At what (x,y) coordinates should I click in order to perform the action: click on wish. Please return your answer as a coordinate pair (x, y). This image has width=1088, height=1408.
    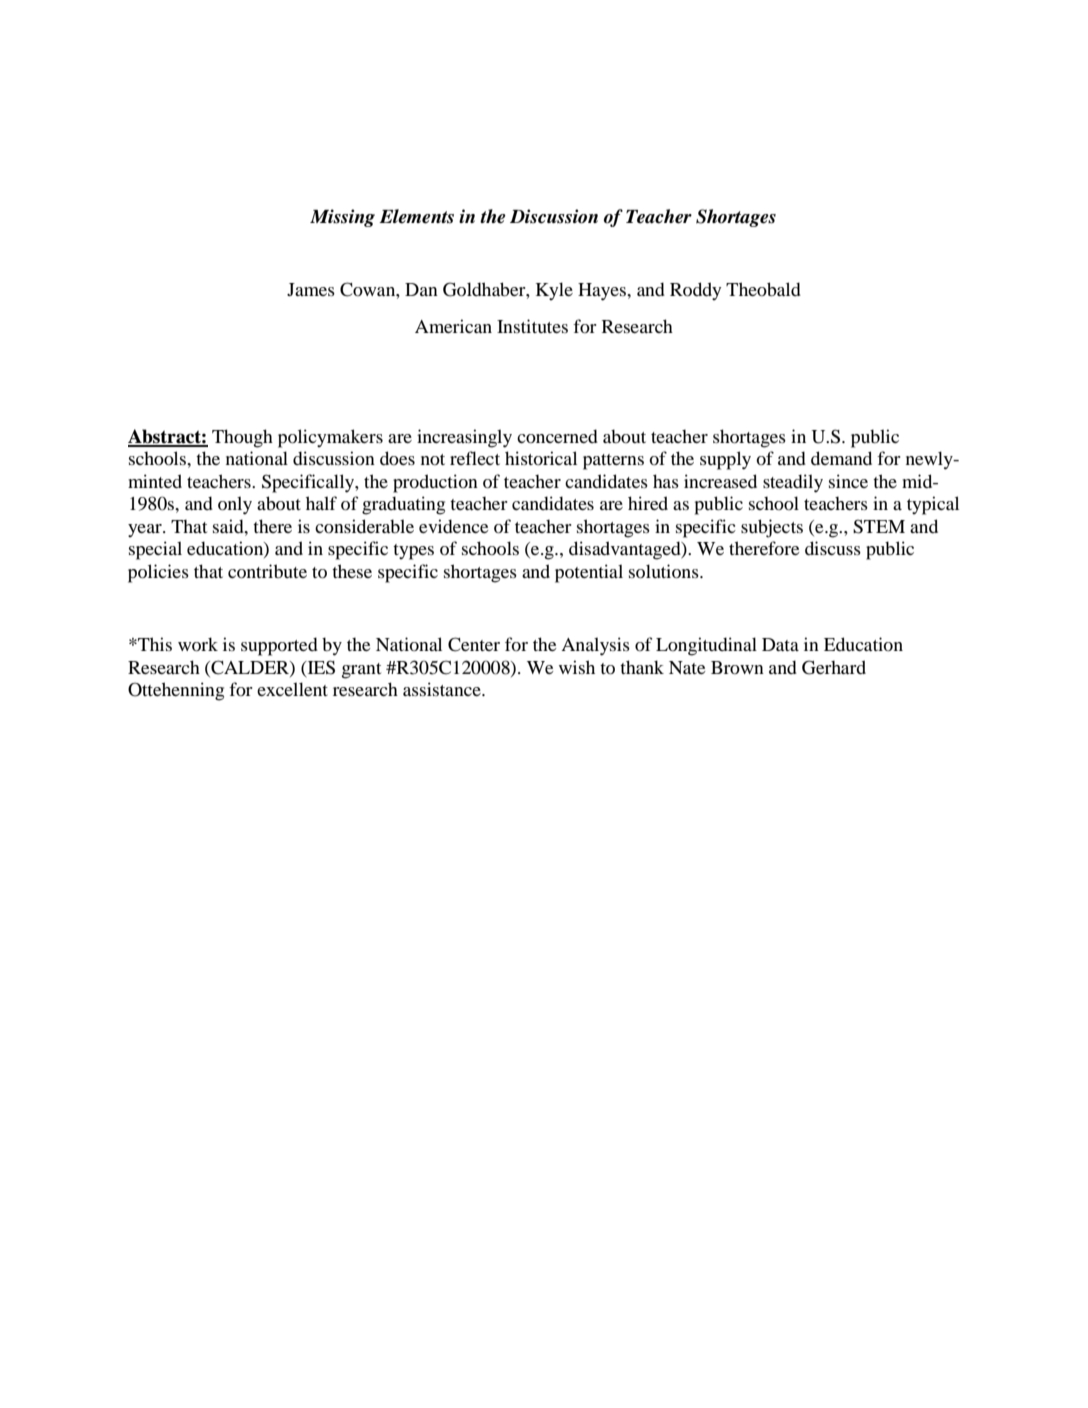
    Looking at the image, I should click on (577, 667).
